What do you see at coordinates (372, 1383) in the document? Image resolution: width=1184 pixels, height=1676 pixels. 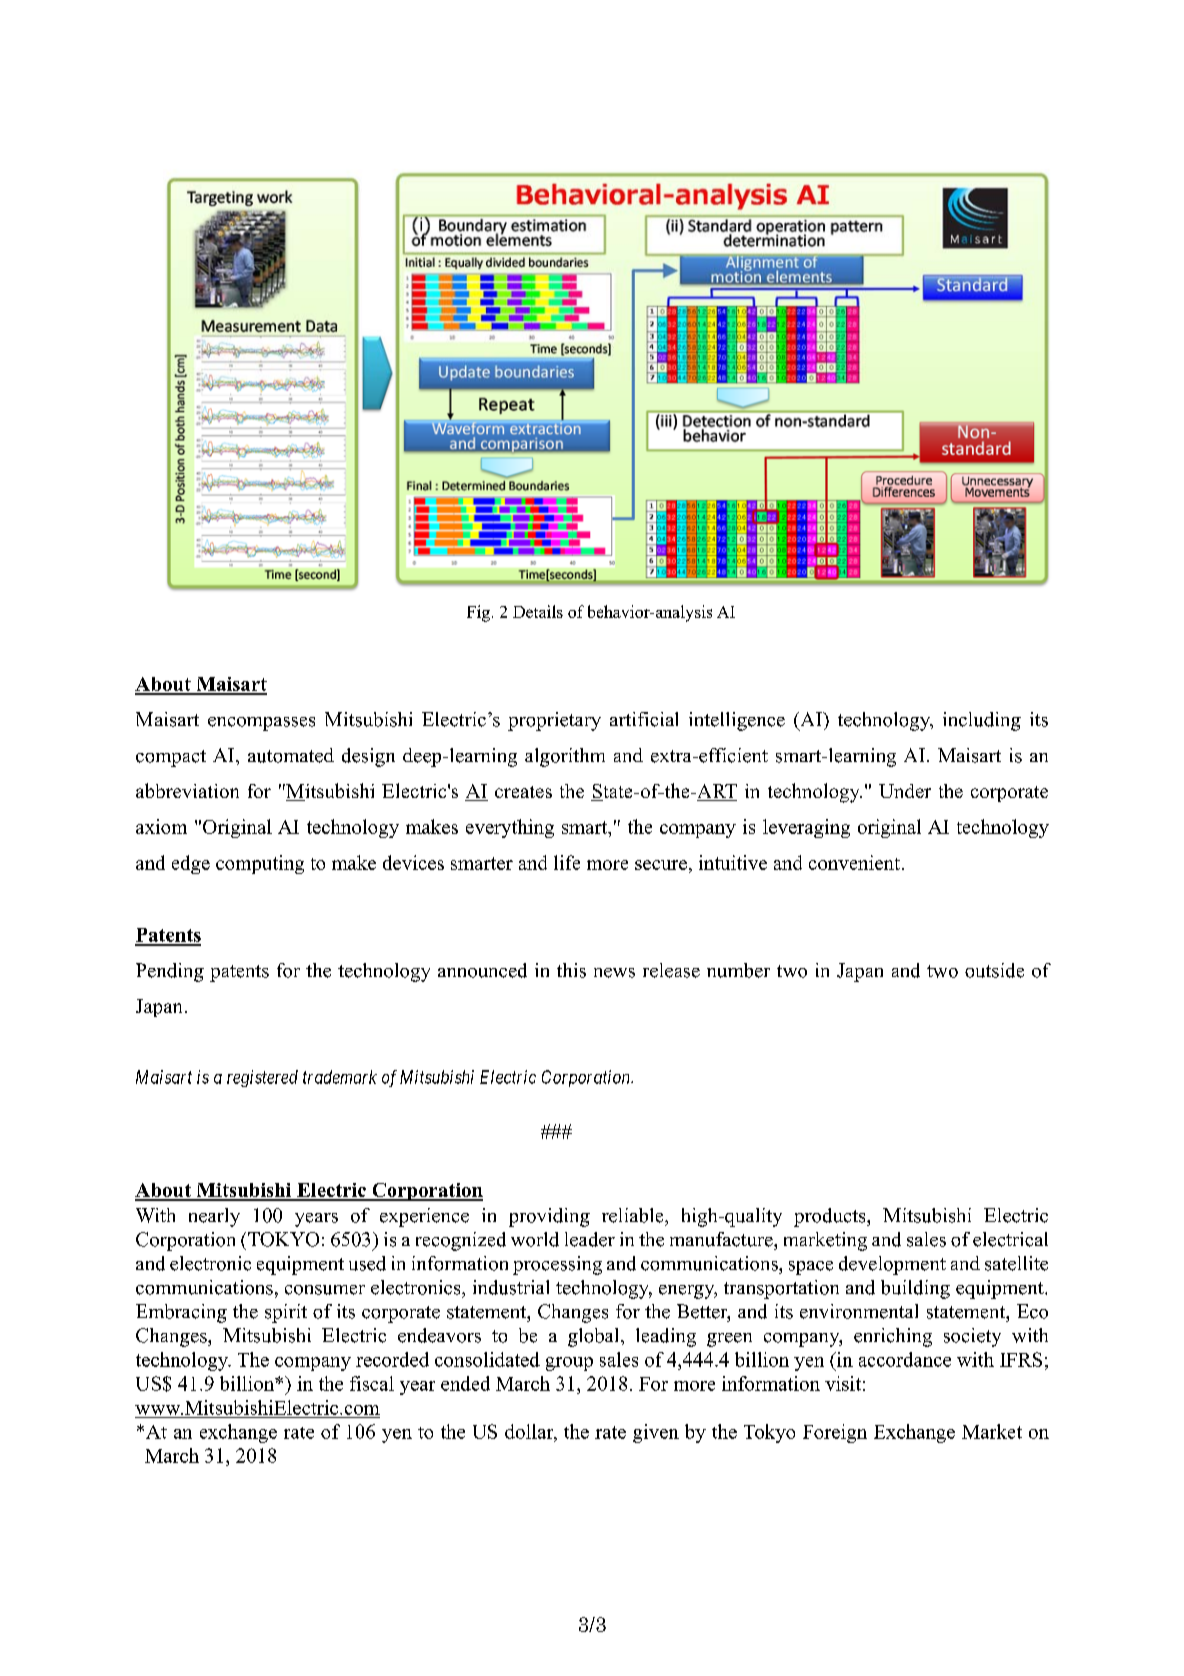 I see `fiscal` at bounding box center [372, 1383].
